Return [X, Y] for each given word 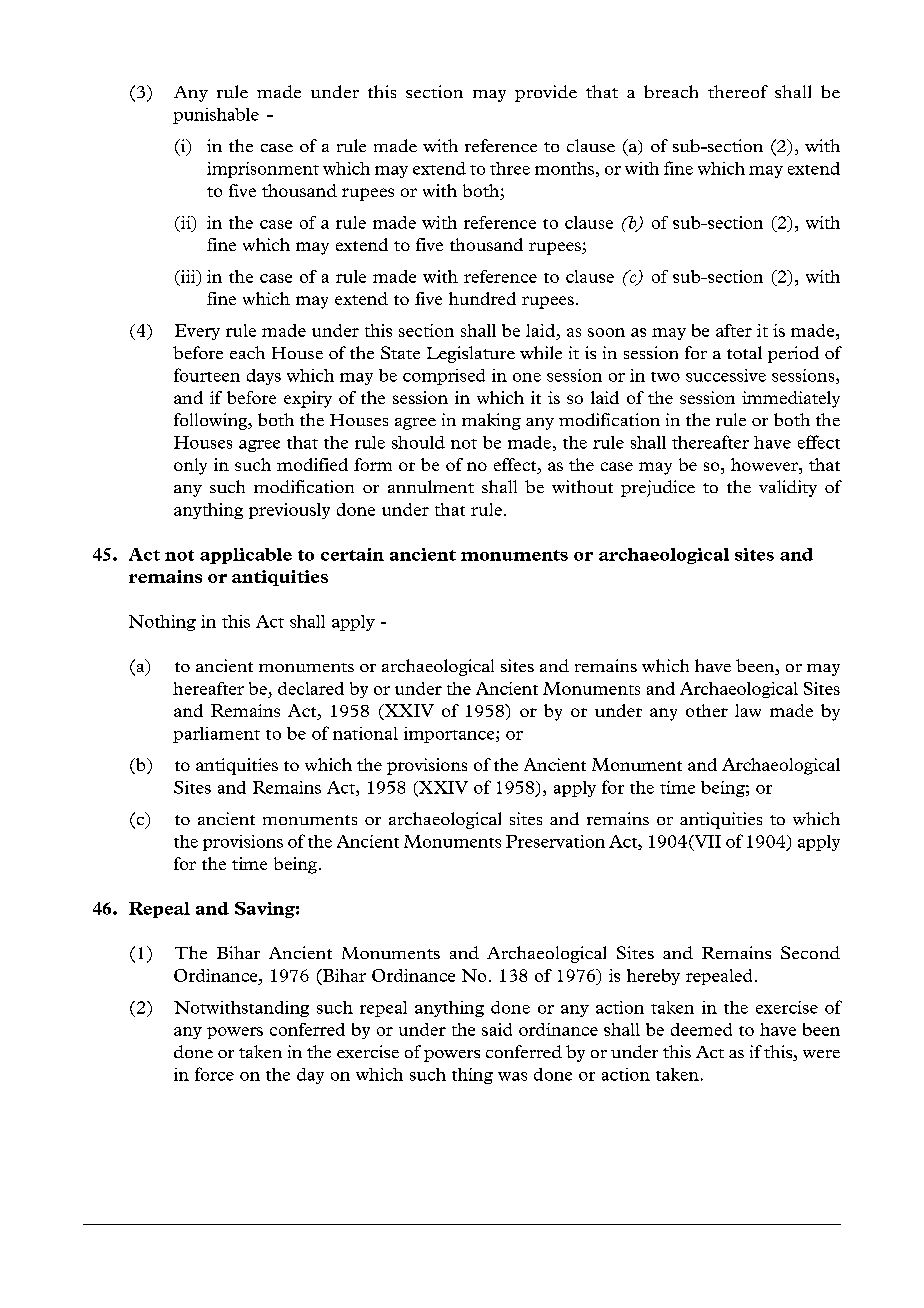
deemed [701, 1029]
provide [546, 93]
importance [450, 735]
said [497, 1029]
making [491, 421]
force [214, 1074]
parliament [216, 735]
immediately [791, 399]
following [212, 421]
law [748, 710]
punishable [216, 116]
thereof [738, 91]
